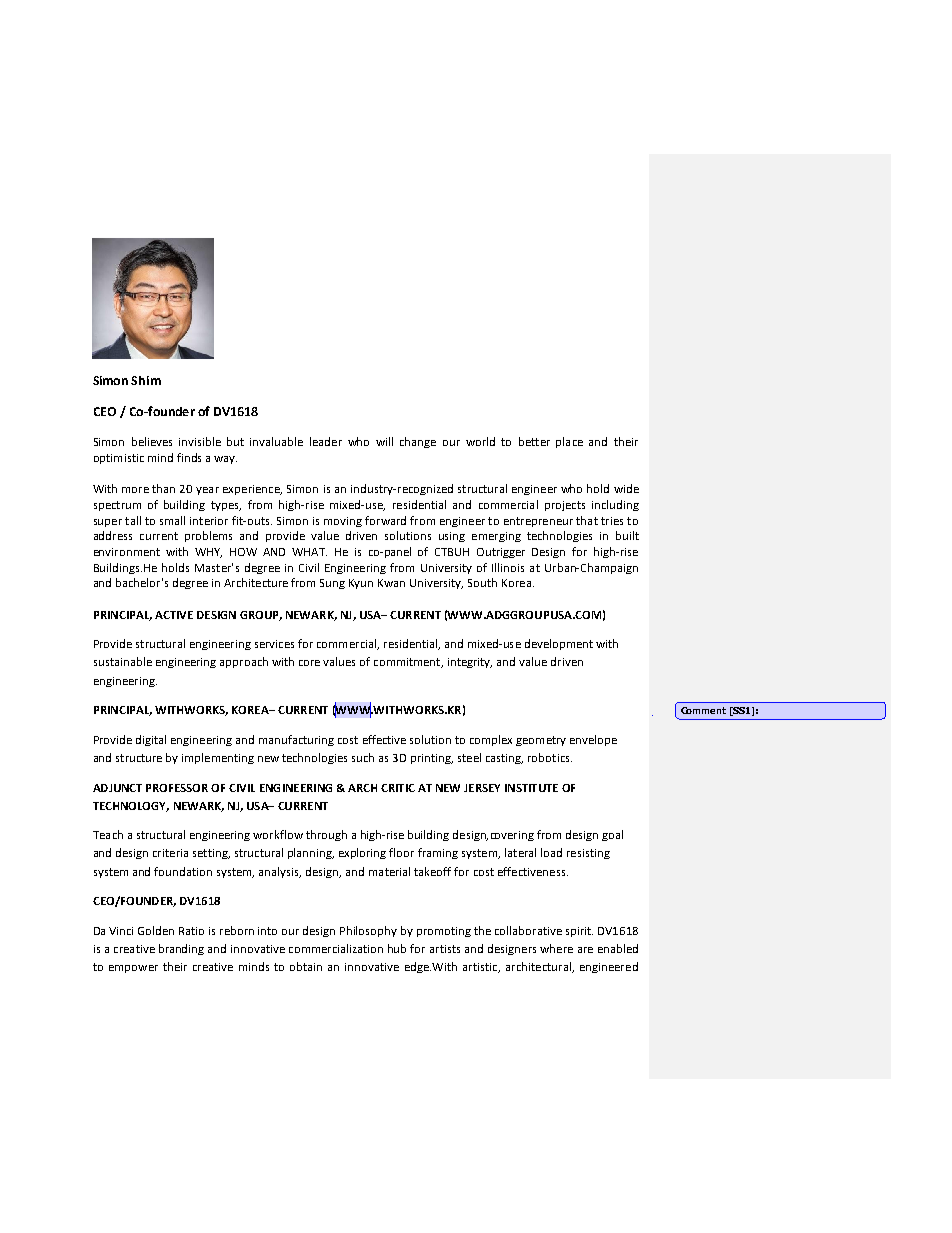 The height and width of the screenshot is (1233, 952). What do you see at coordinates (123, 661) in the screenshot?
I see `sustainable` at bounding box center [123, 661].
